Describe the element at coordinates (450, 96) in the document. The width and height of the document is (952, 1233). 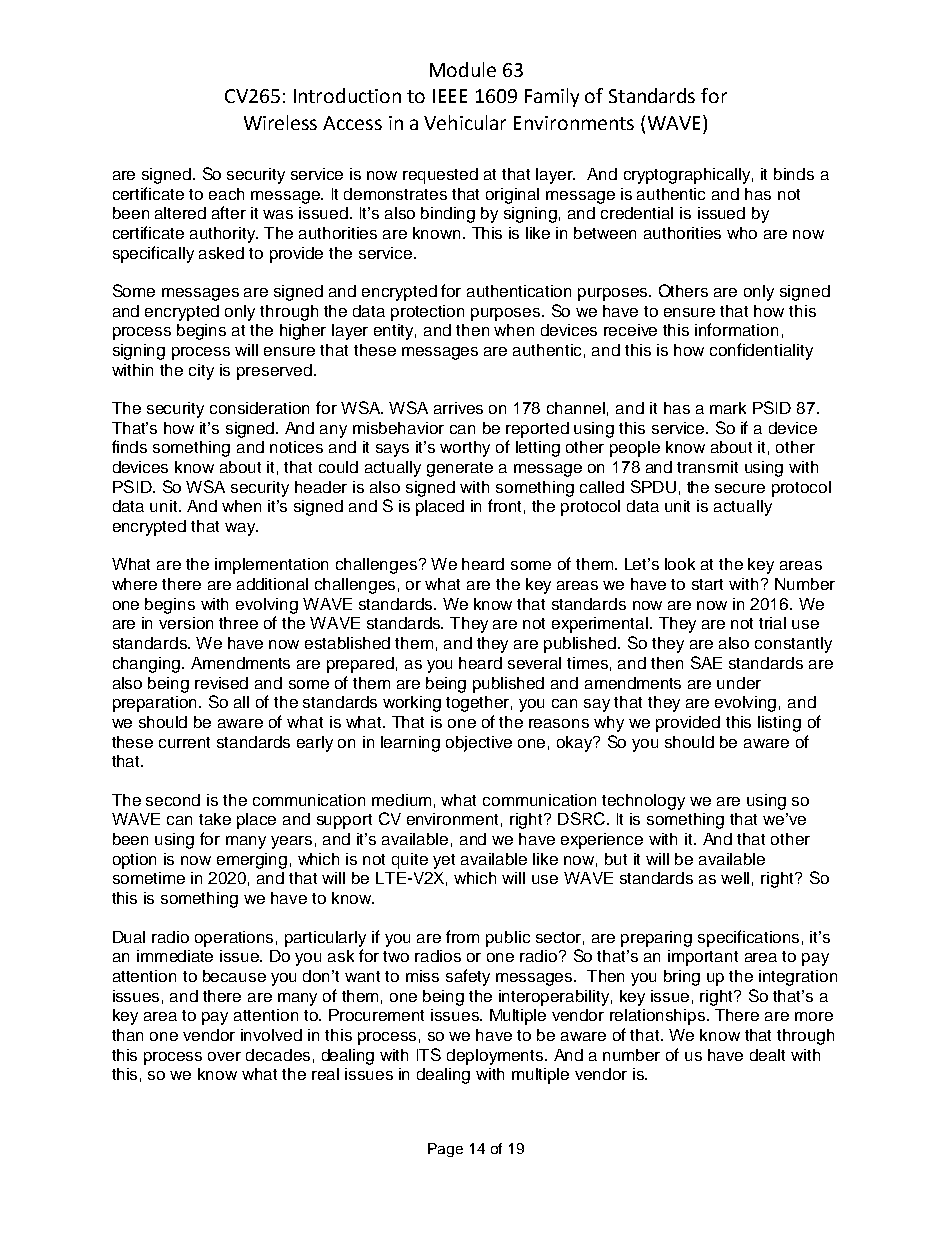
I see `IEEE` at that location.
